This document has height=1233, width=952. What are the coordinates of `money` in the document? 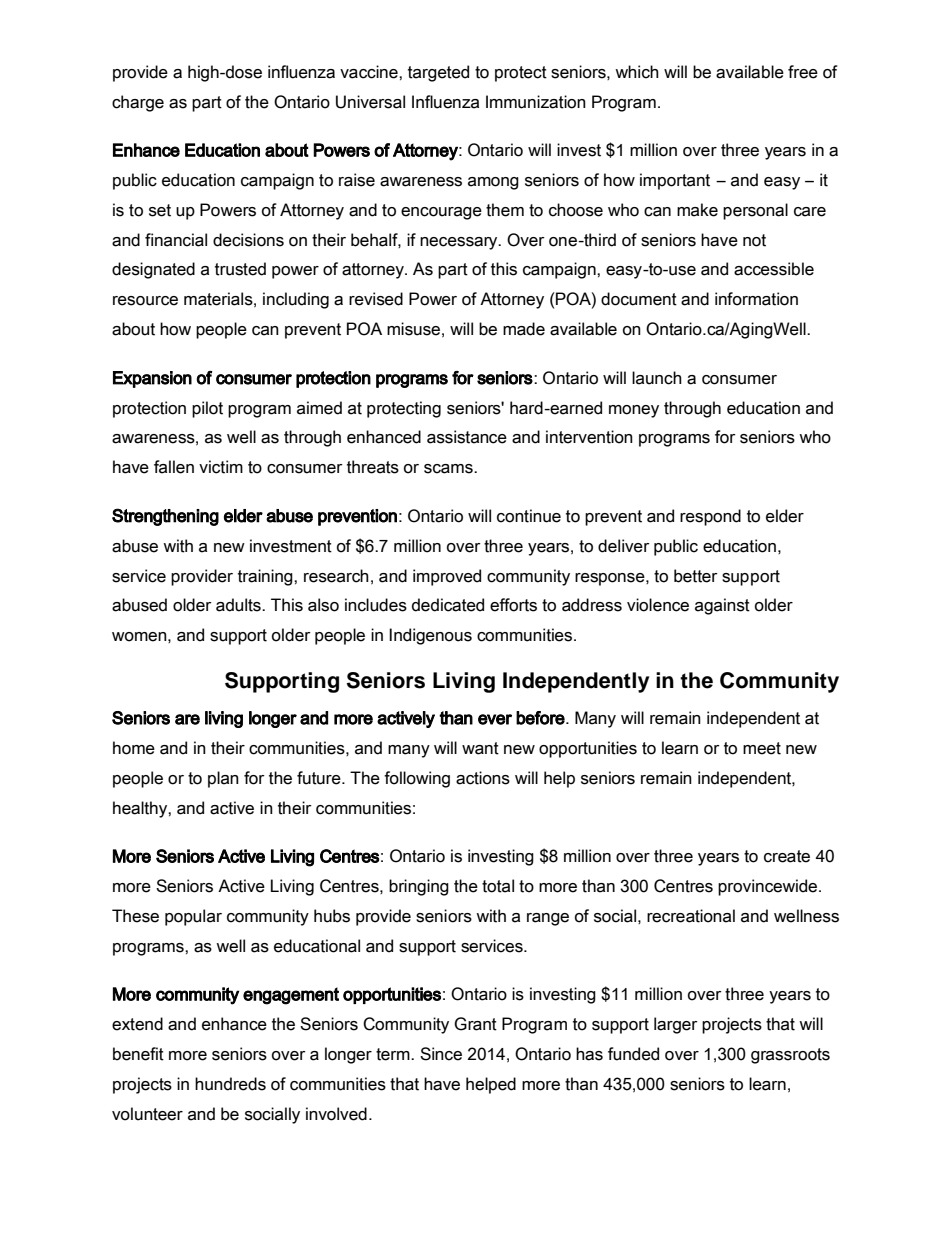 It's located at (634, 411).
